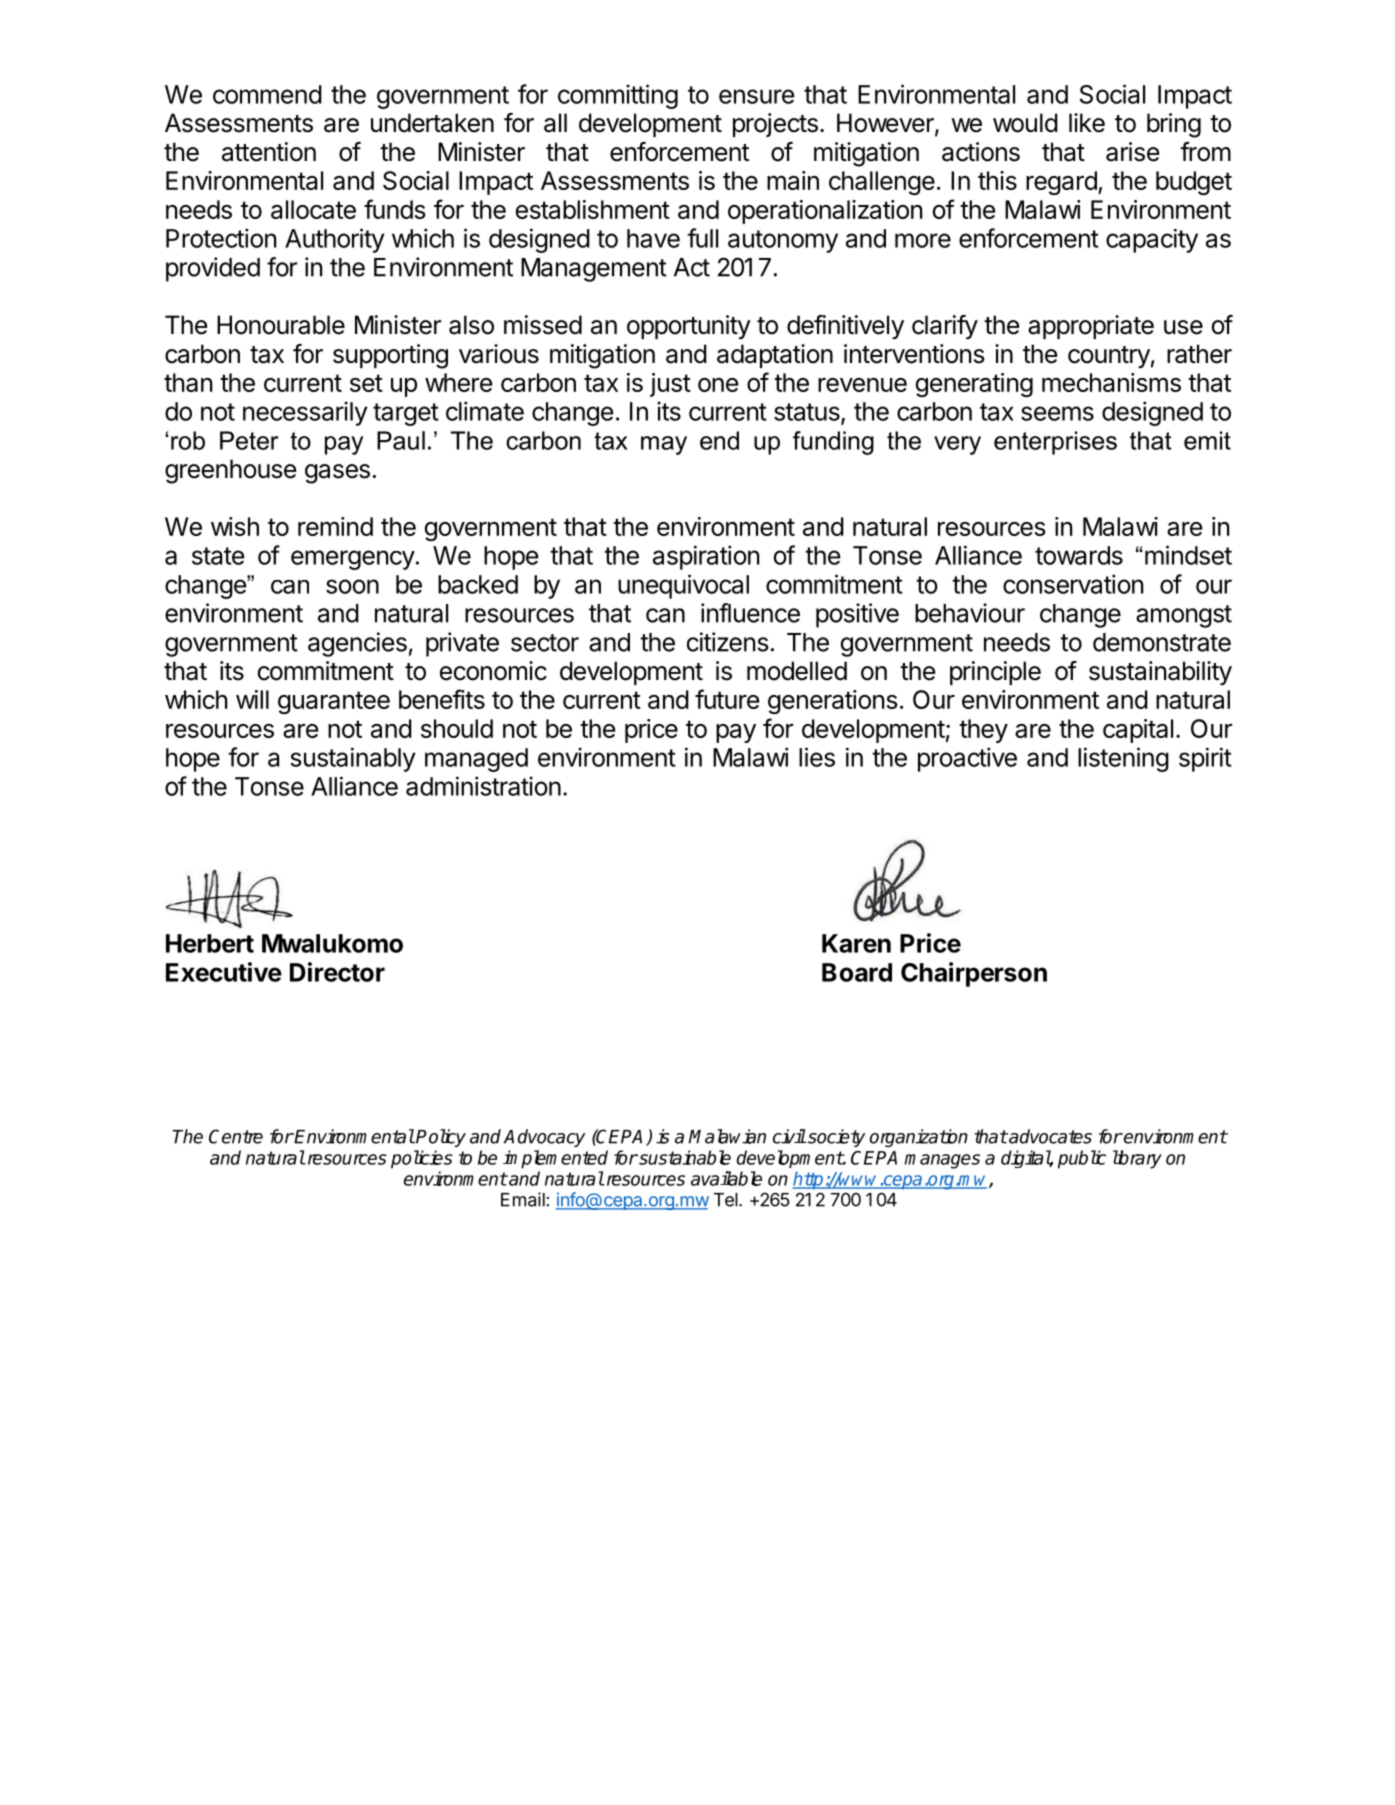  Describe the element at coordinates (353, 759) in the screenshot. I see `sustainably` at that location.
